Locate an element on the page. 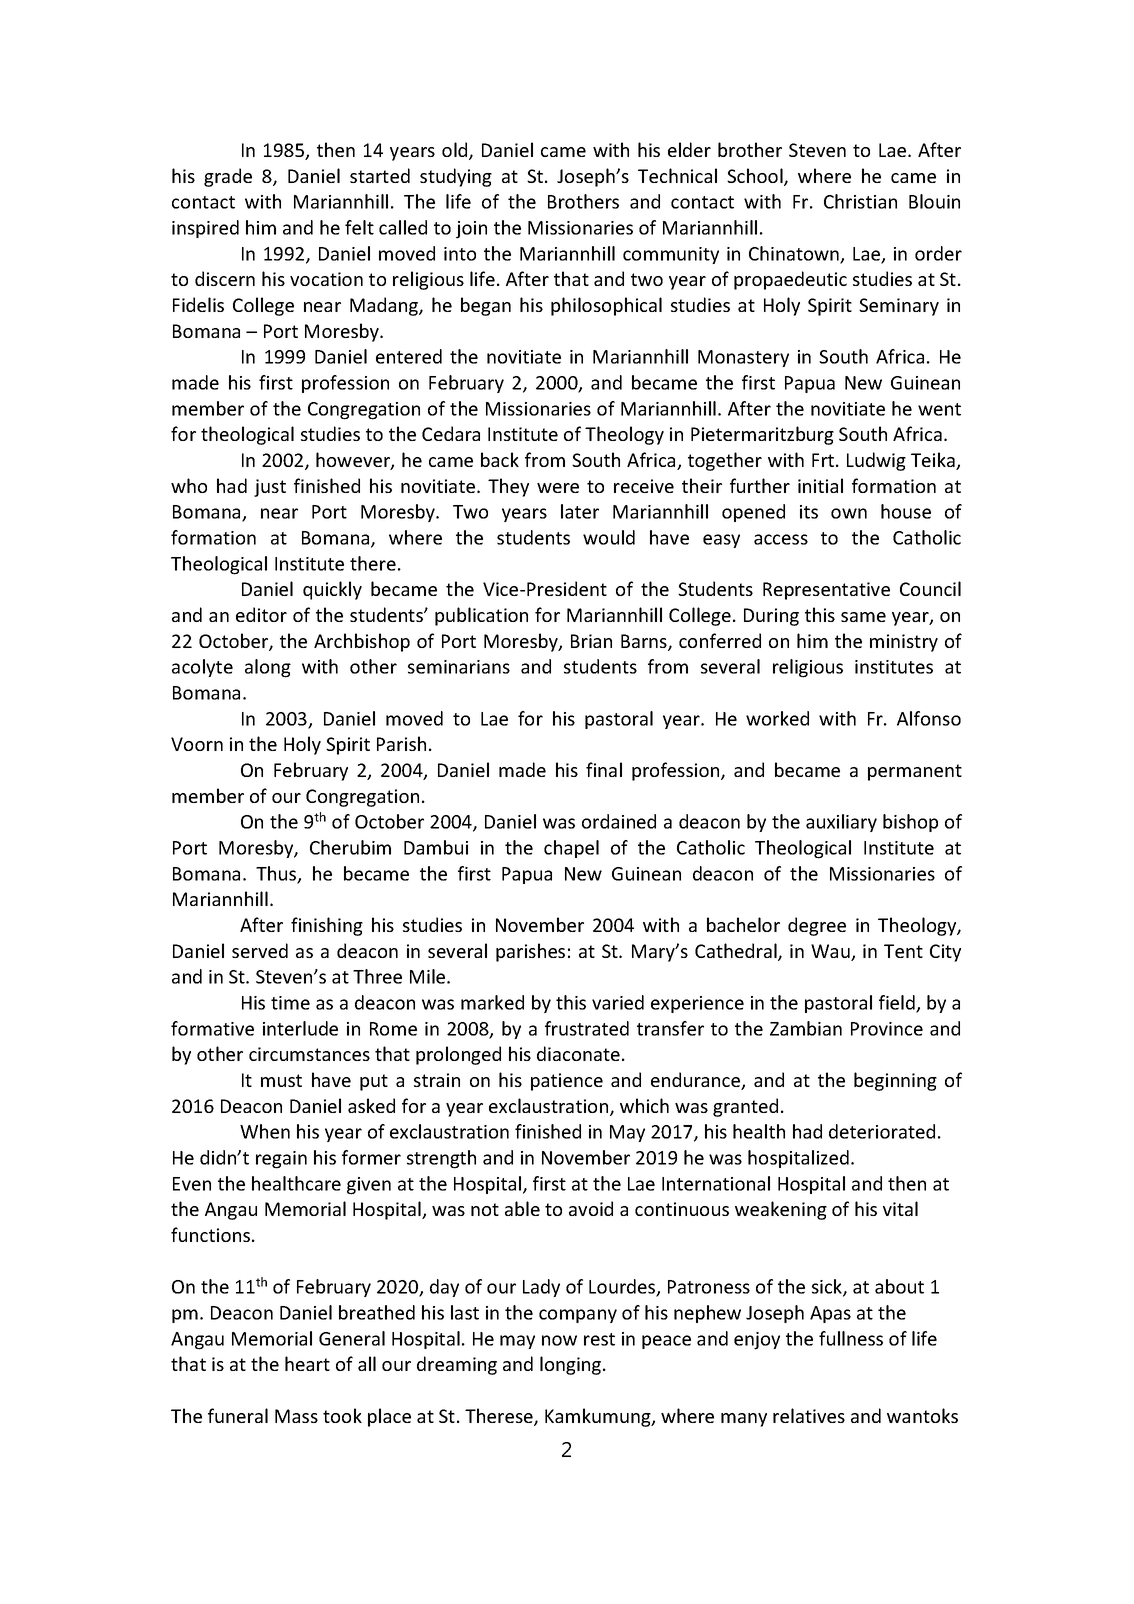 Image resolution: width=1134 pixels, height=1604 pixels. join is located at coordinates (471, 230).
